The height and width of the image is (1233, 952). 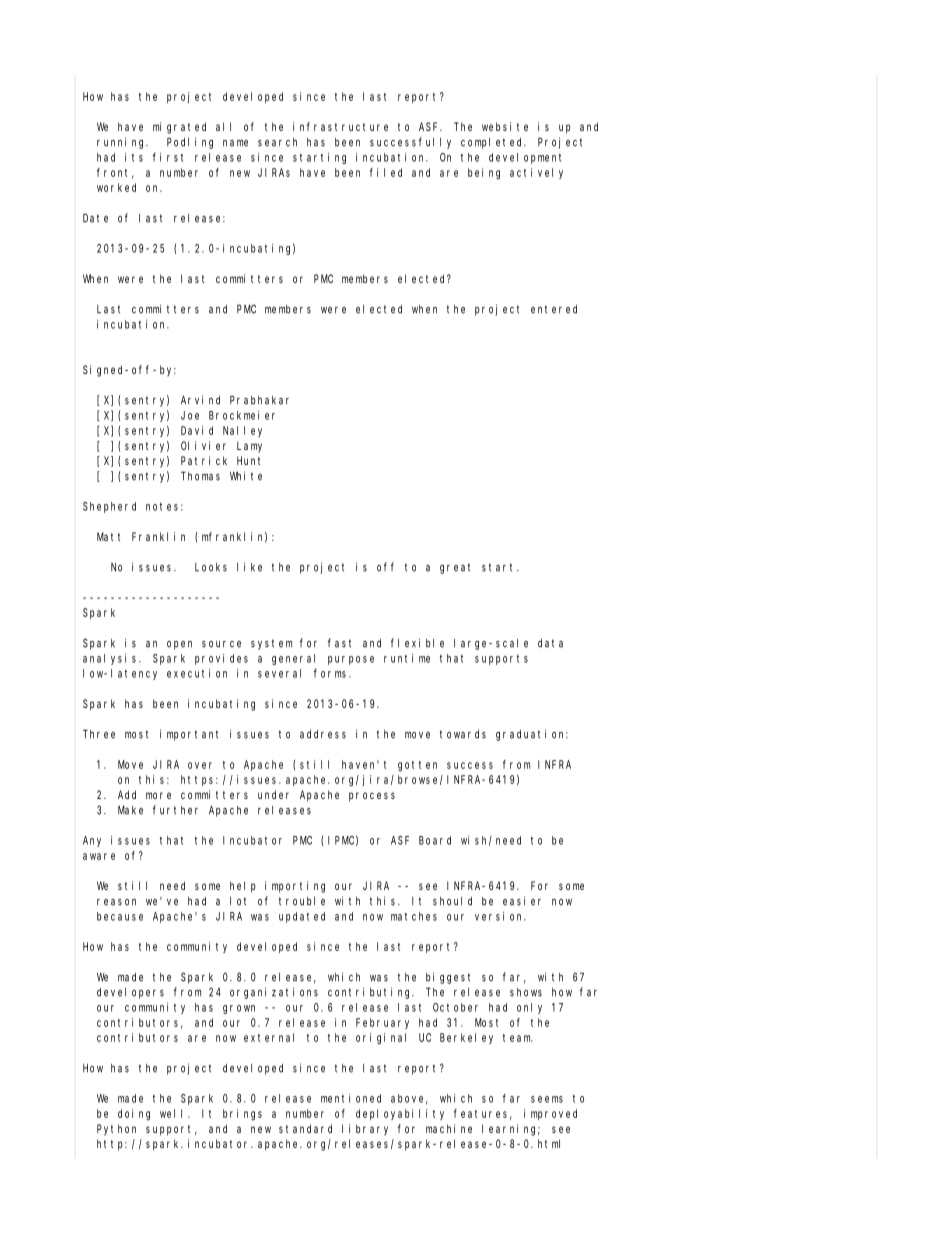 What do you see at coordinates (484, 173) in the image?
I see `being` at bounding box center [484, 173].
